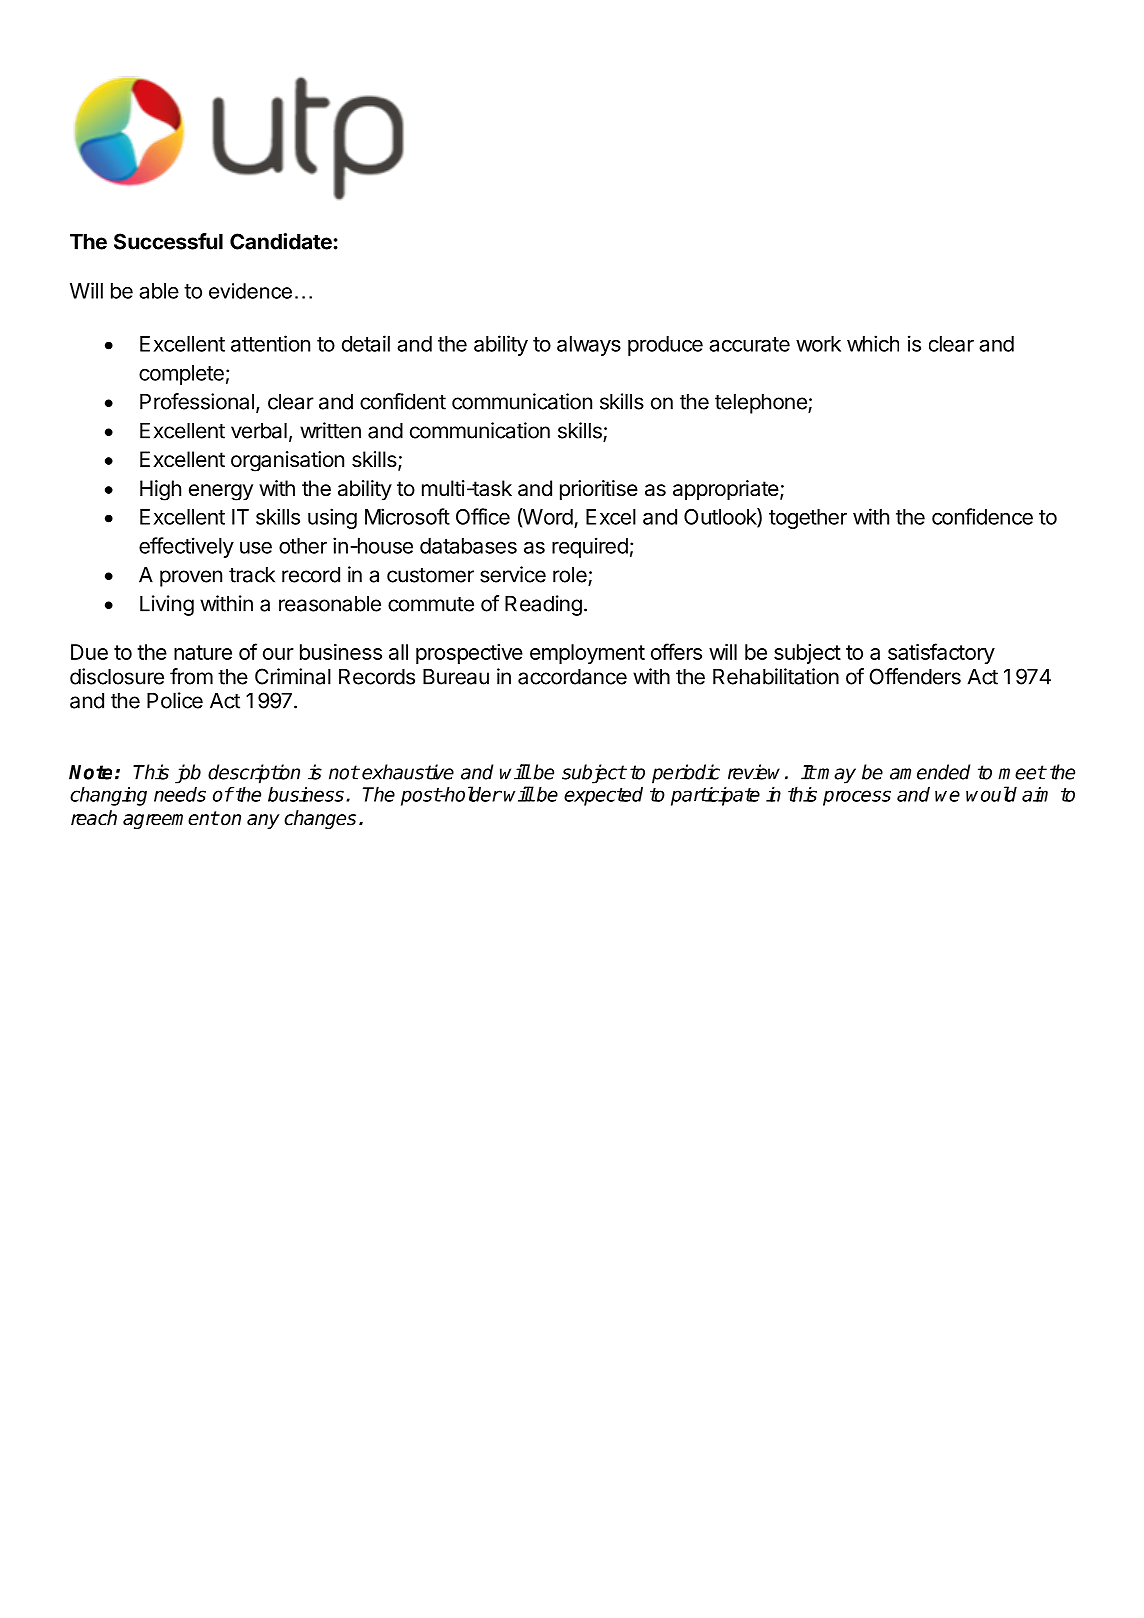 This screenshot has height=1618, width=1144. What do you see at coordinates (168, 241) in the screenshot?
I see `Successful` at bounding box center [168, 241].
